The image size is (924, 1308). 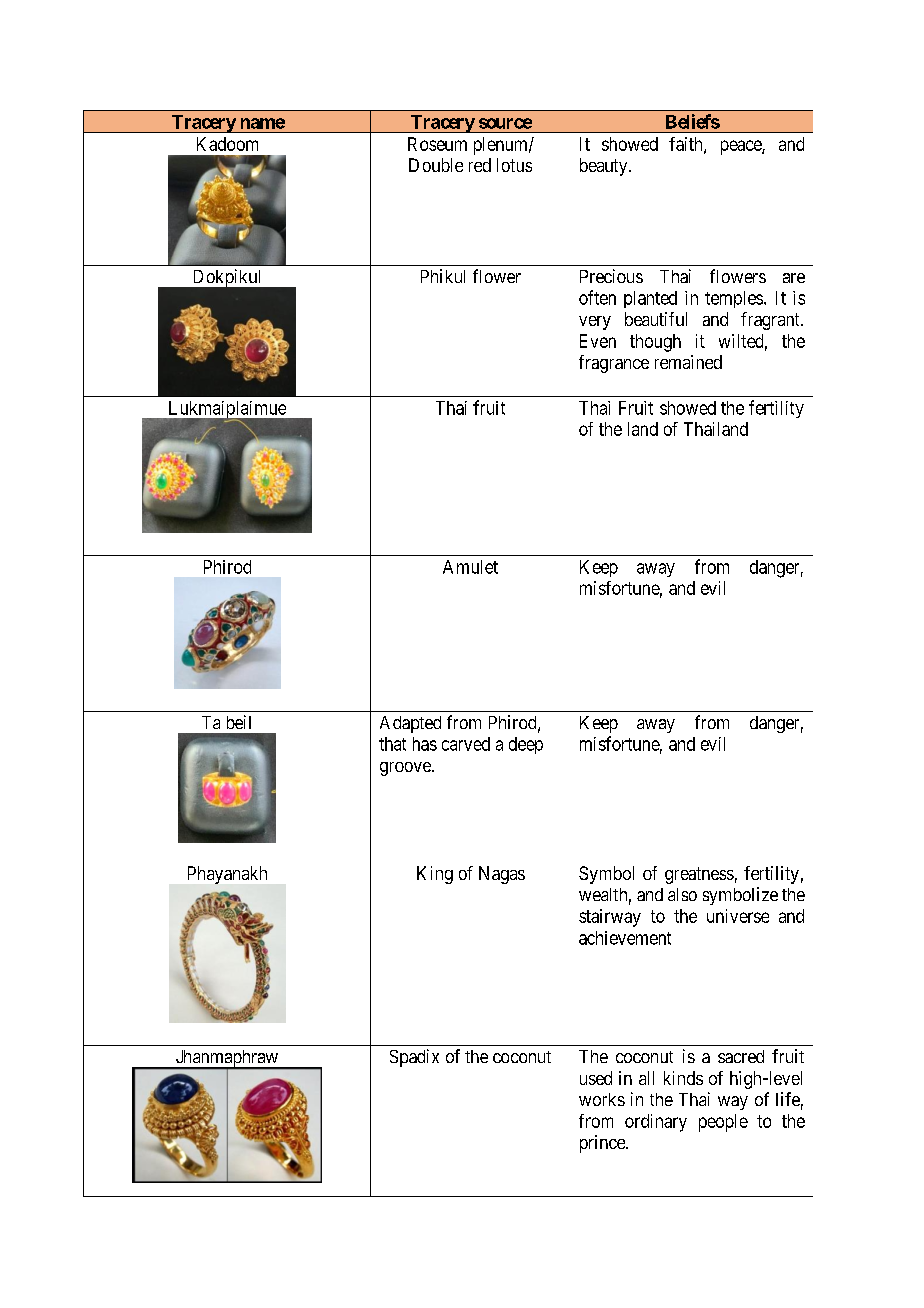 What do you see at coordinates (436, 165) in the document?
I see `Double` at bounding box center [436, 165].
